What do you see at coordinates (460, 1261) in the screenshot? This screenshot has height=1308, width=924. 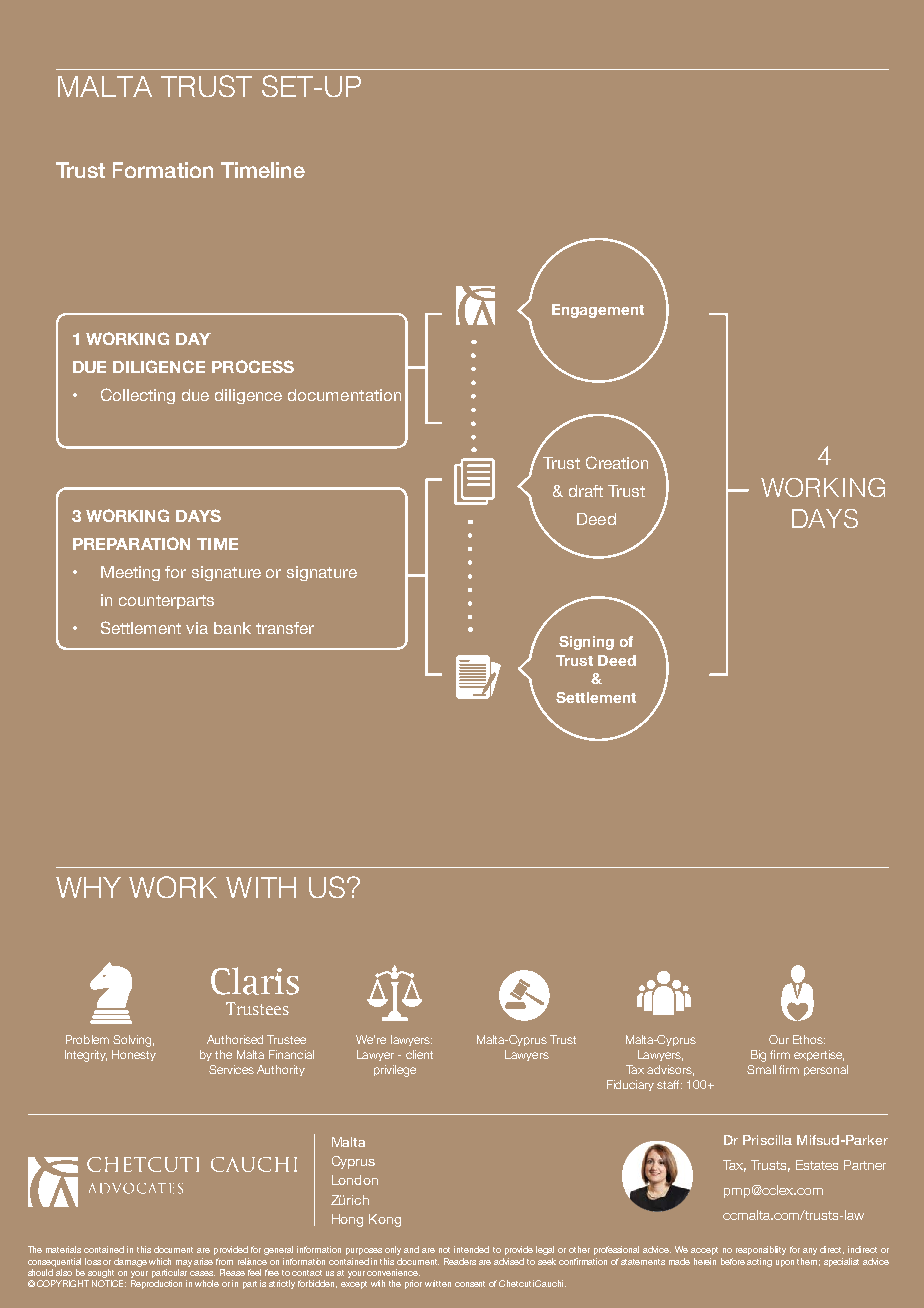 I see `Readers` at bounding box center [460, 1261].
